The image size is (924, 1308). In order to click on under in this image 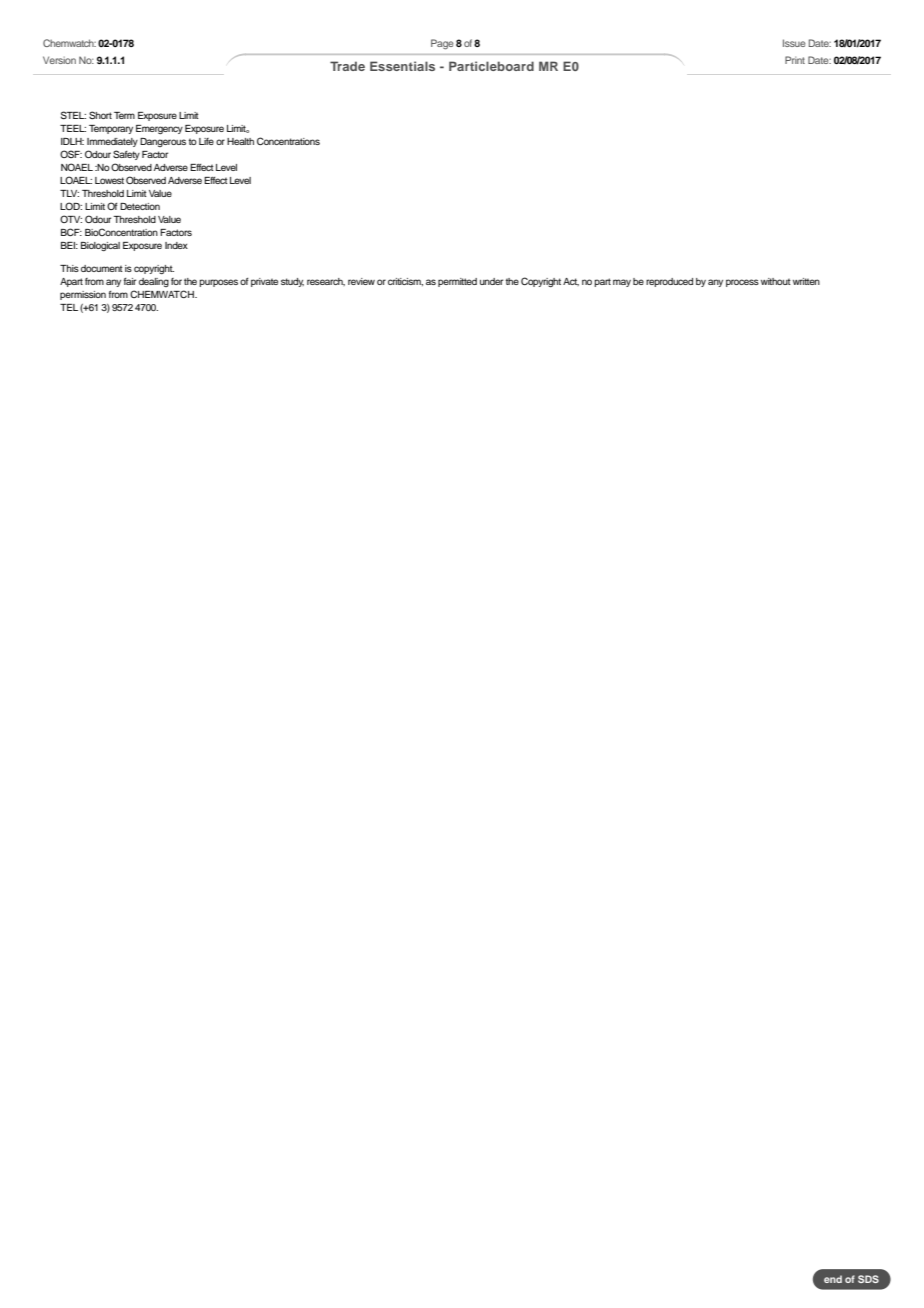, I will do `click(491, 281)`.
